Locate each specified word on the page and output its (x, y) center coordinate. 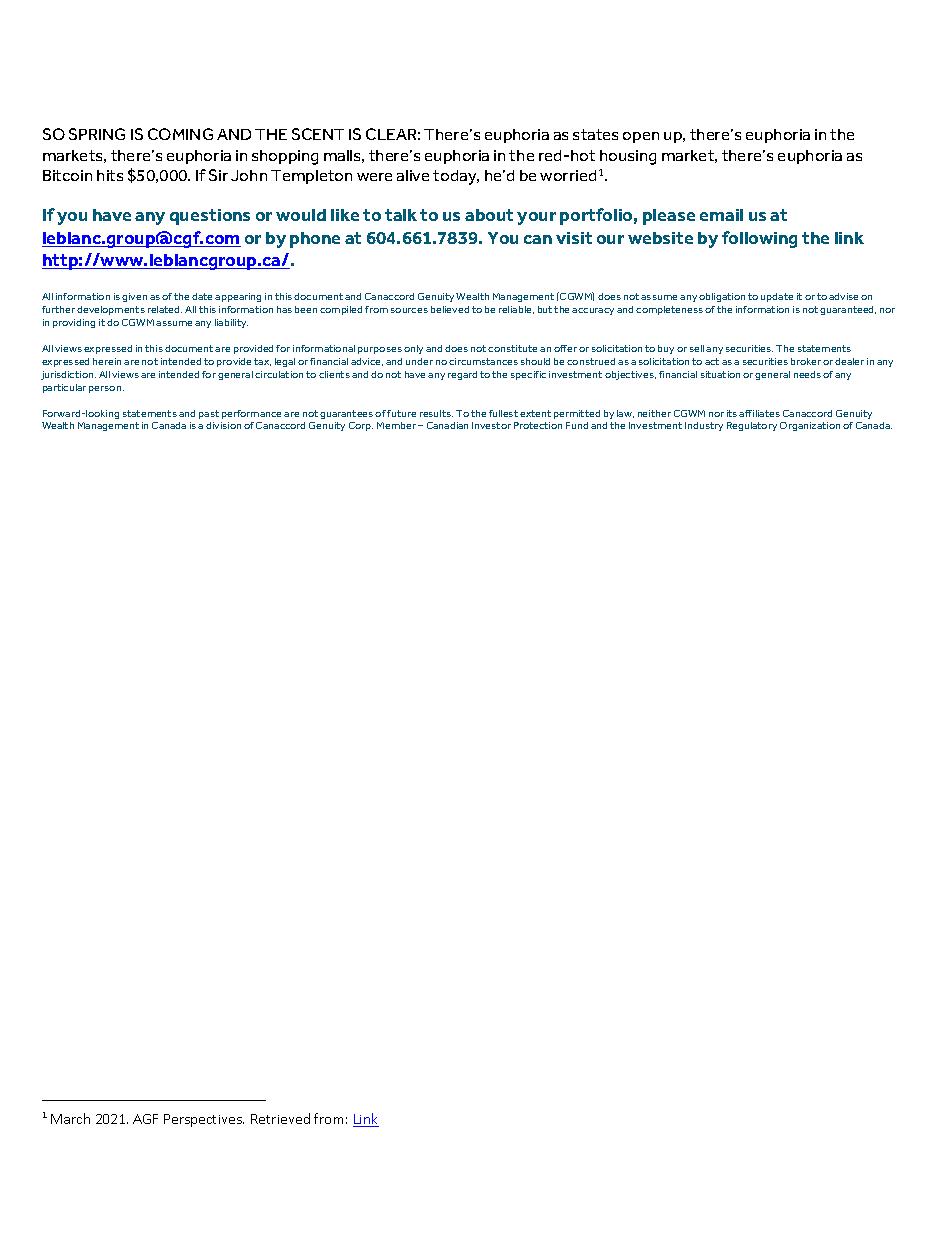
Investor (491, 425)
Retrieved (280, 1118)
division (223, 425)
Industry (704, 426)
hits (110, 175)
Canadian (447, 425)
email (721, 215)
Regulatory (752, 426)
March (70, 1118)
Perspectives (204, 1120)
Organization (810, 426)
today (456, 177)
